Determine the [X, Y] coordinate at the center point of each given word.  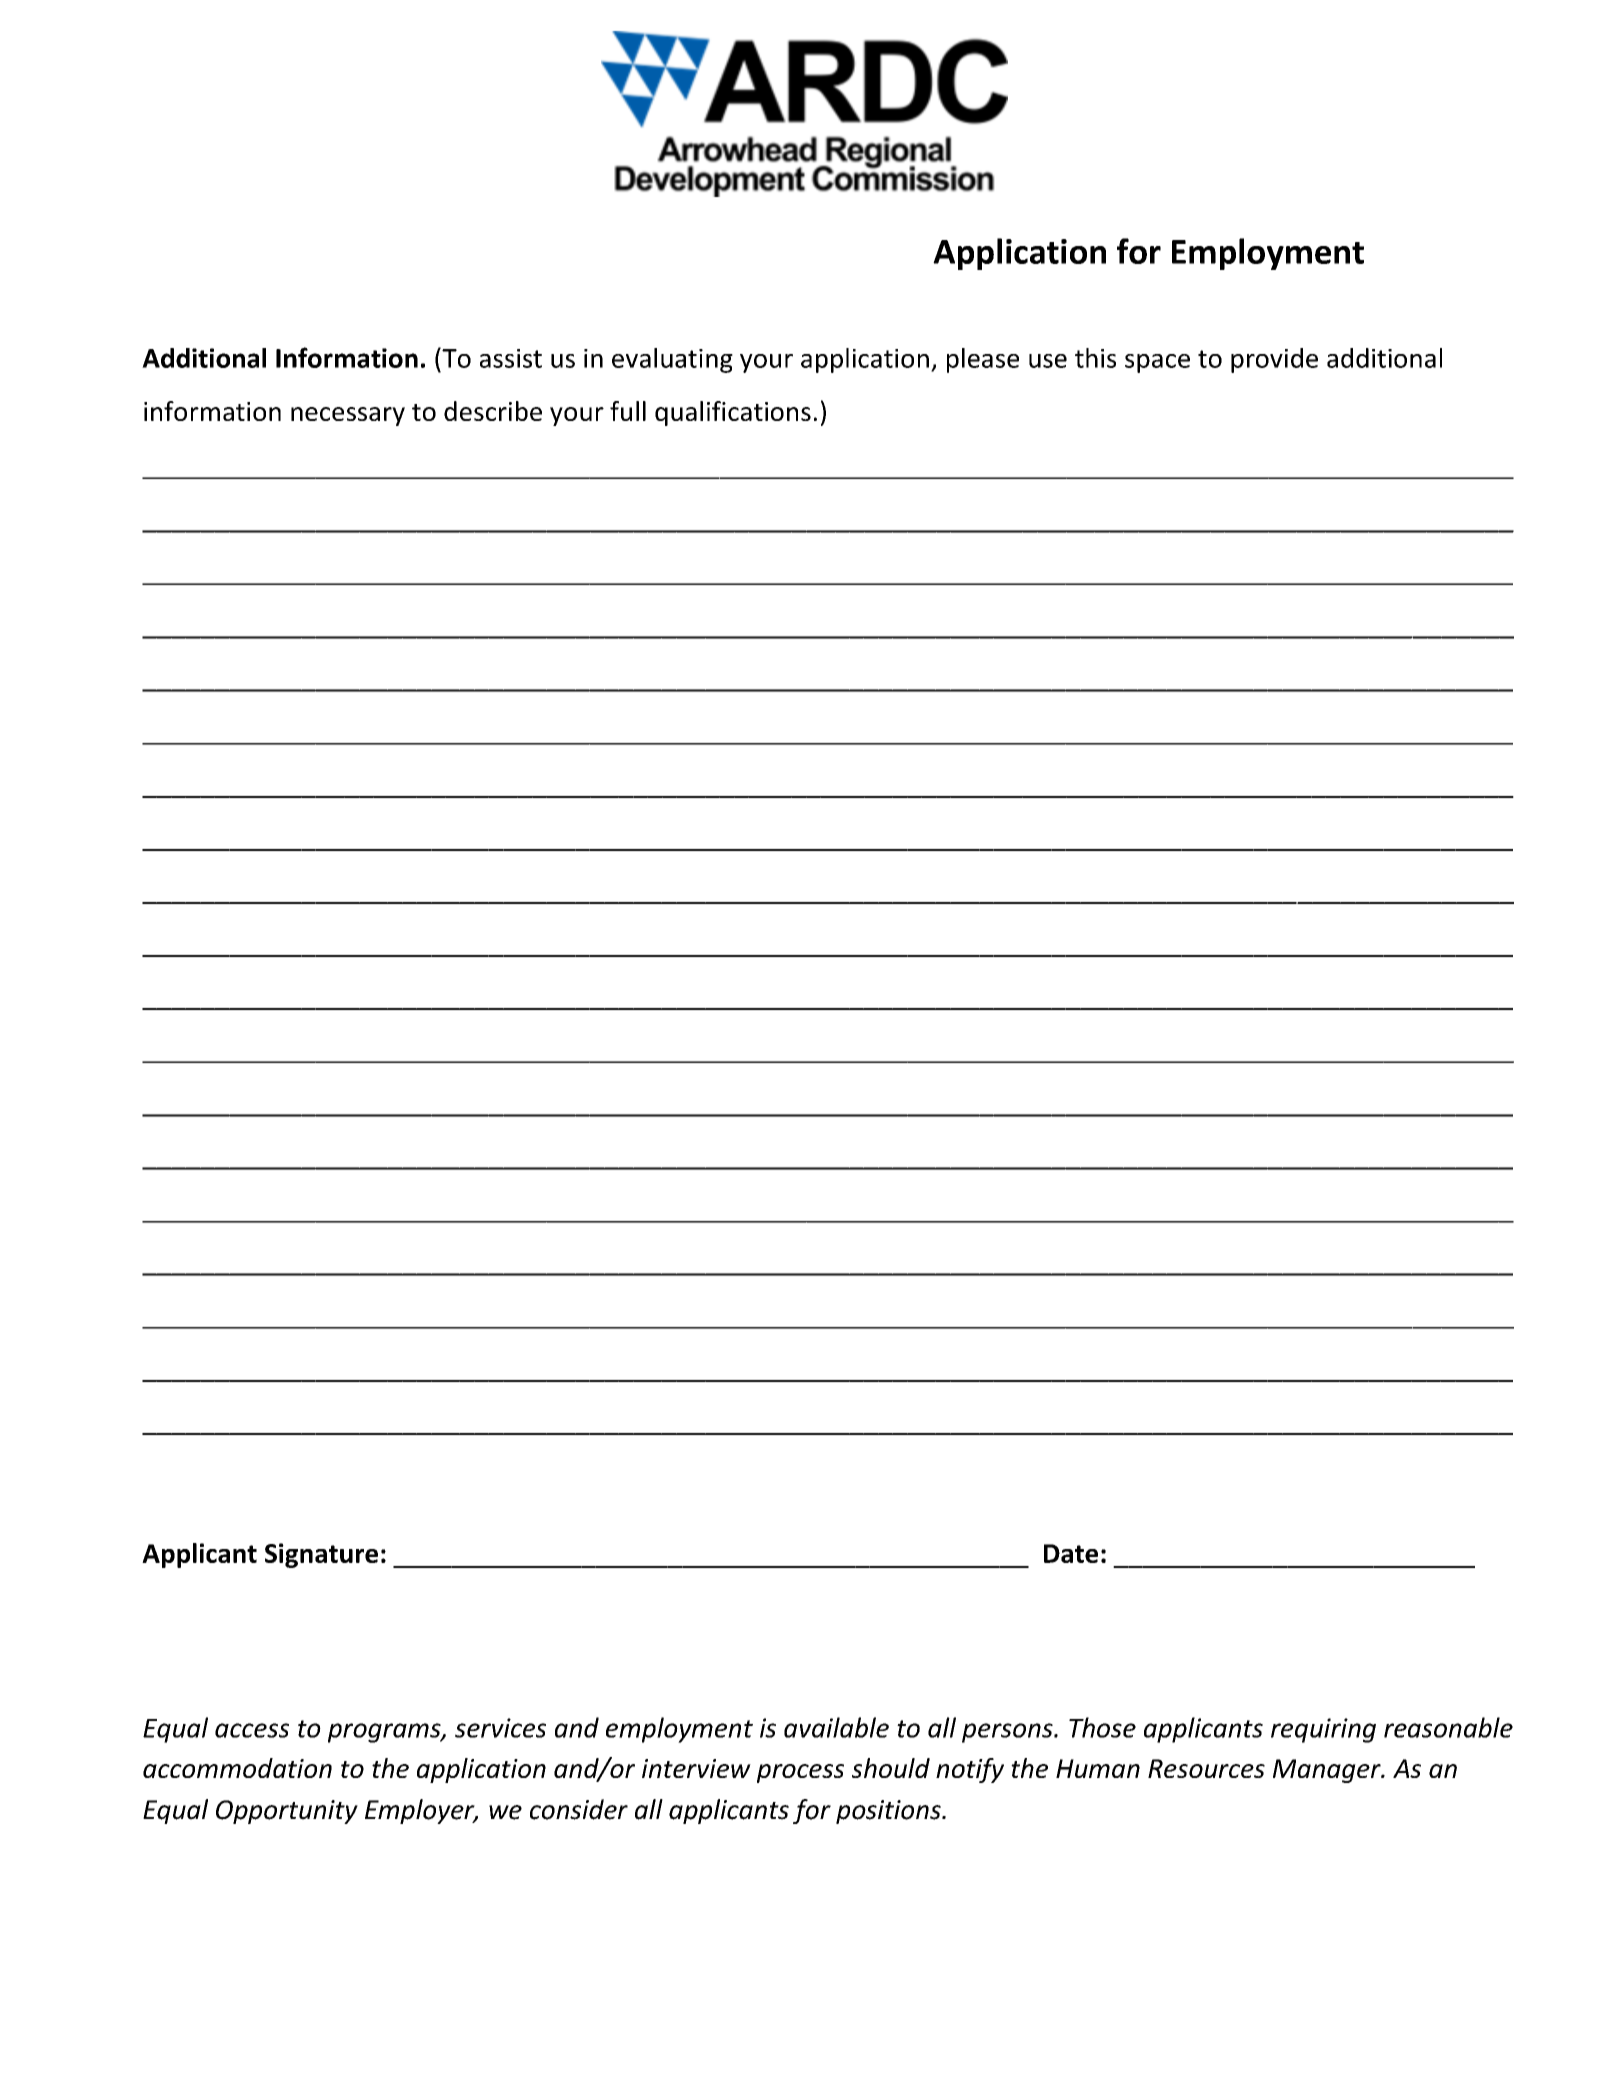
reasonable [1448, 1727]
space [1157, 363]
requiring [1323, 1730]
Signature [321, 1555]
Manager [1328, 1771]
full [628, 411]
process [800, 1773]
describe [493, 411]
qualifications [733, 413]
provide [1274, 360]
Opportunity [287, 1812]
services [500, 1728]
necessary [348, 416]
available [836, 1727]
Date [1071, 1553]
